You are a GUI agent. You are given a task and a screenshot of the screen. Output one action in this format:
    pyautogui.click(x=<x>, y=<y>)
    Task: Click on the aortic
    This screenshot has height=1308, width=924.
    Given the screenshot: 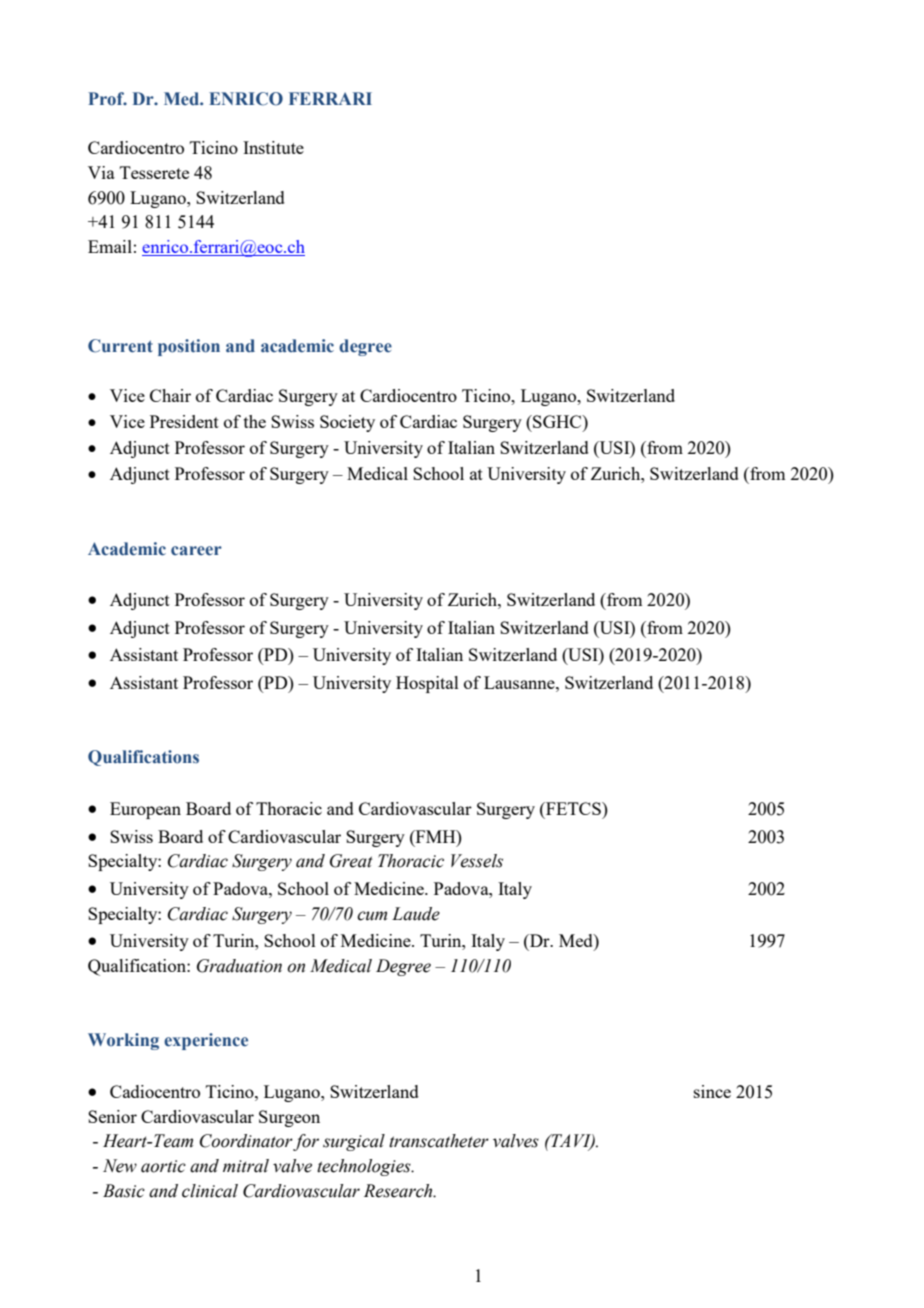 What is the action you would take?
    pyautogui.click(x=163, y=1166)
